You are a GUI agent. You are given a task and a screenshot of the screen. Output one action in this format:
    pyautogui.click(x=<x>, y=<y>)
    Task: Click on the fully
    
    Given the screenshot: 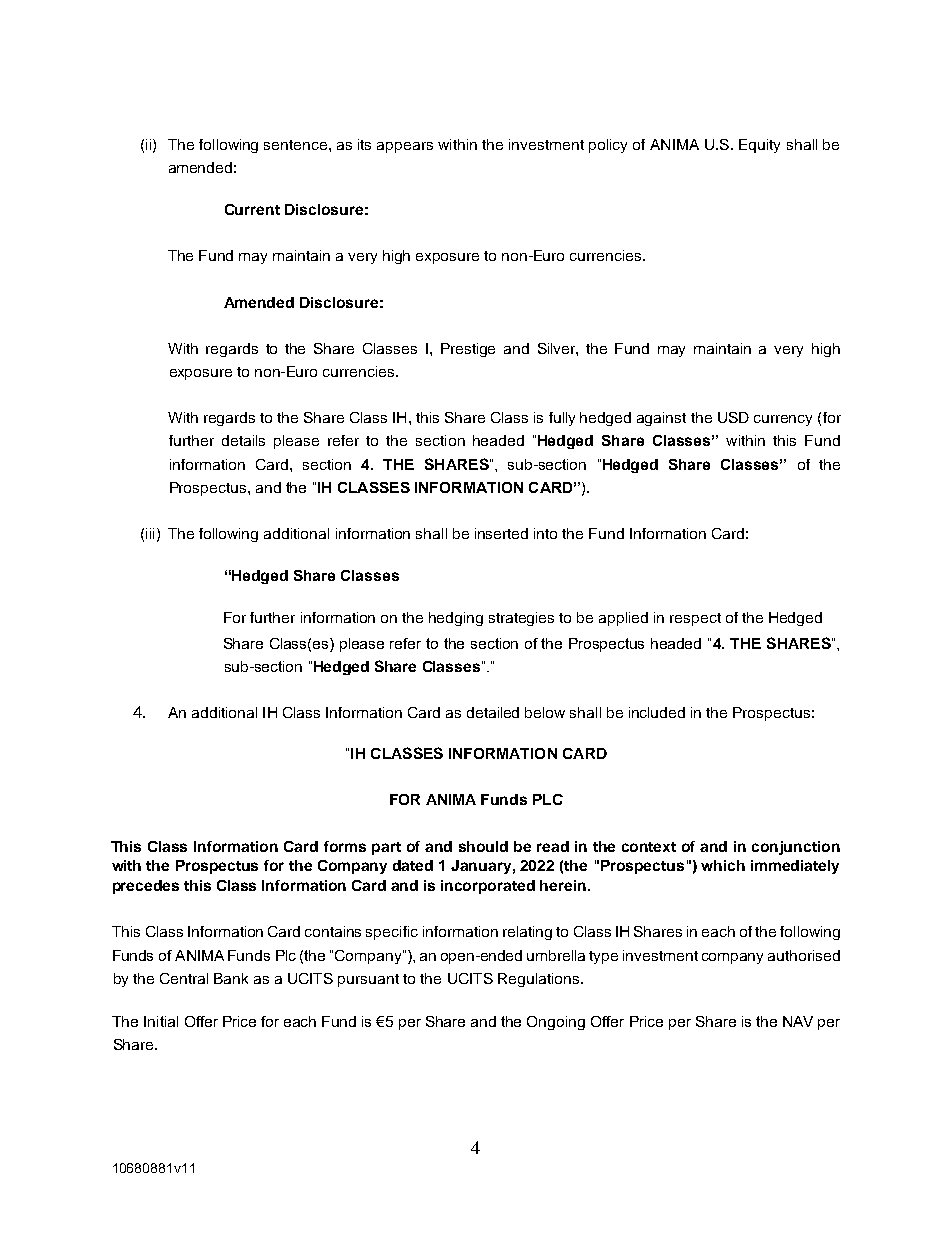 What is the action you would take?
    pyautogui.click(x=562, y=419)
